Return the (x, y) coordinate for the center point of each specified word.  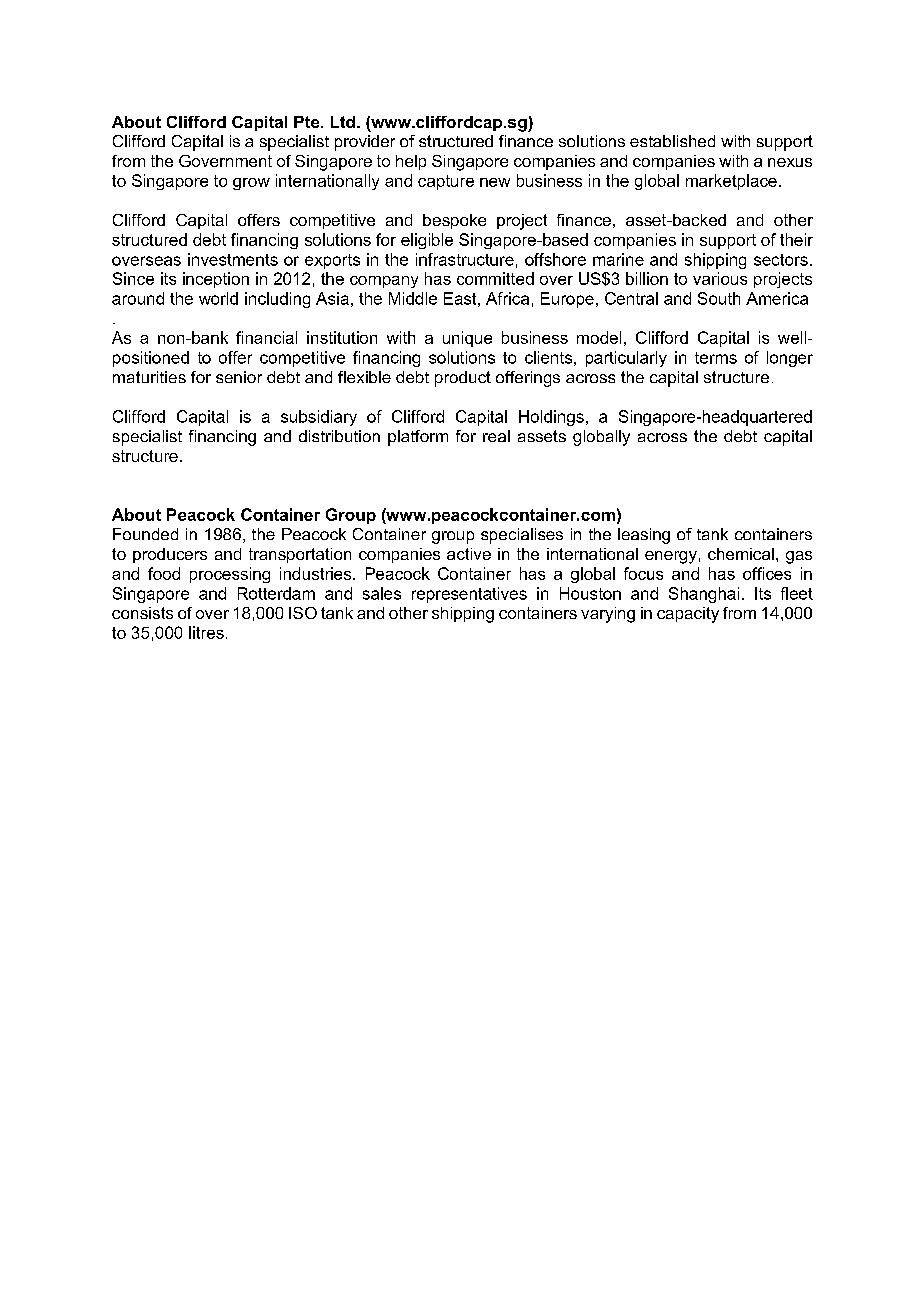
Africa (507, 298)
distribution (339, 436)
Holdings (551, 418)
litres (206, 632)
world (218, 298)
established (672, 141)
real (496, 436)
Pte (308, 122)
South (719, 298)
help (411, 162)
